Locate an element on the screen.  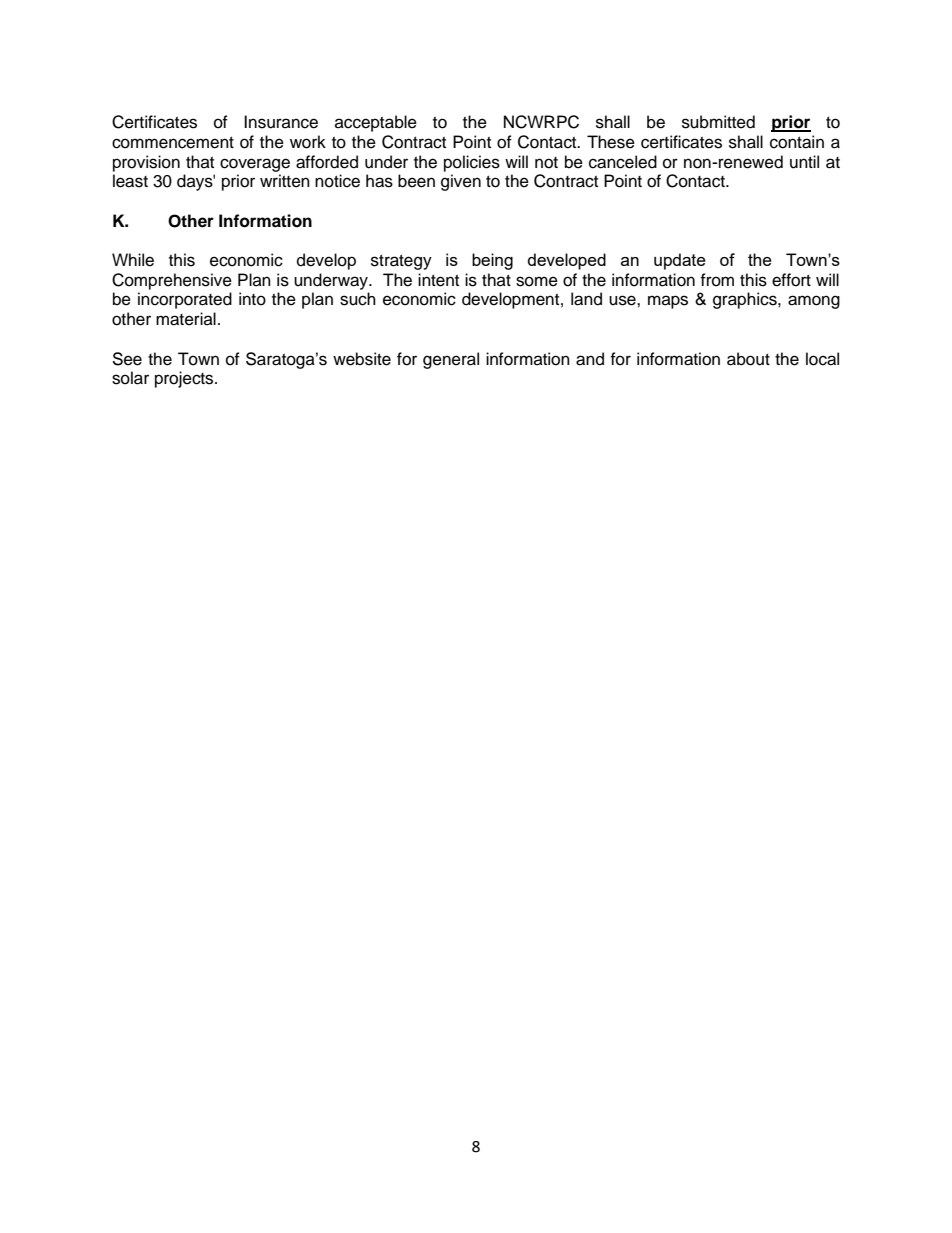
projects is located at coordinates (185, 379).
